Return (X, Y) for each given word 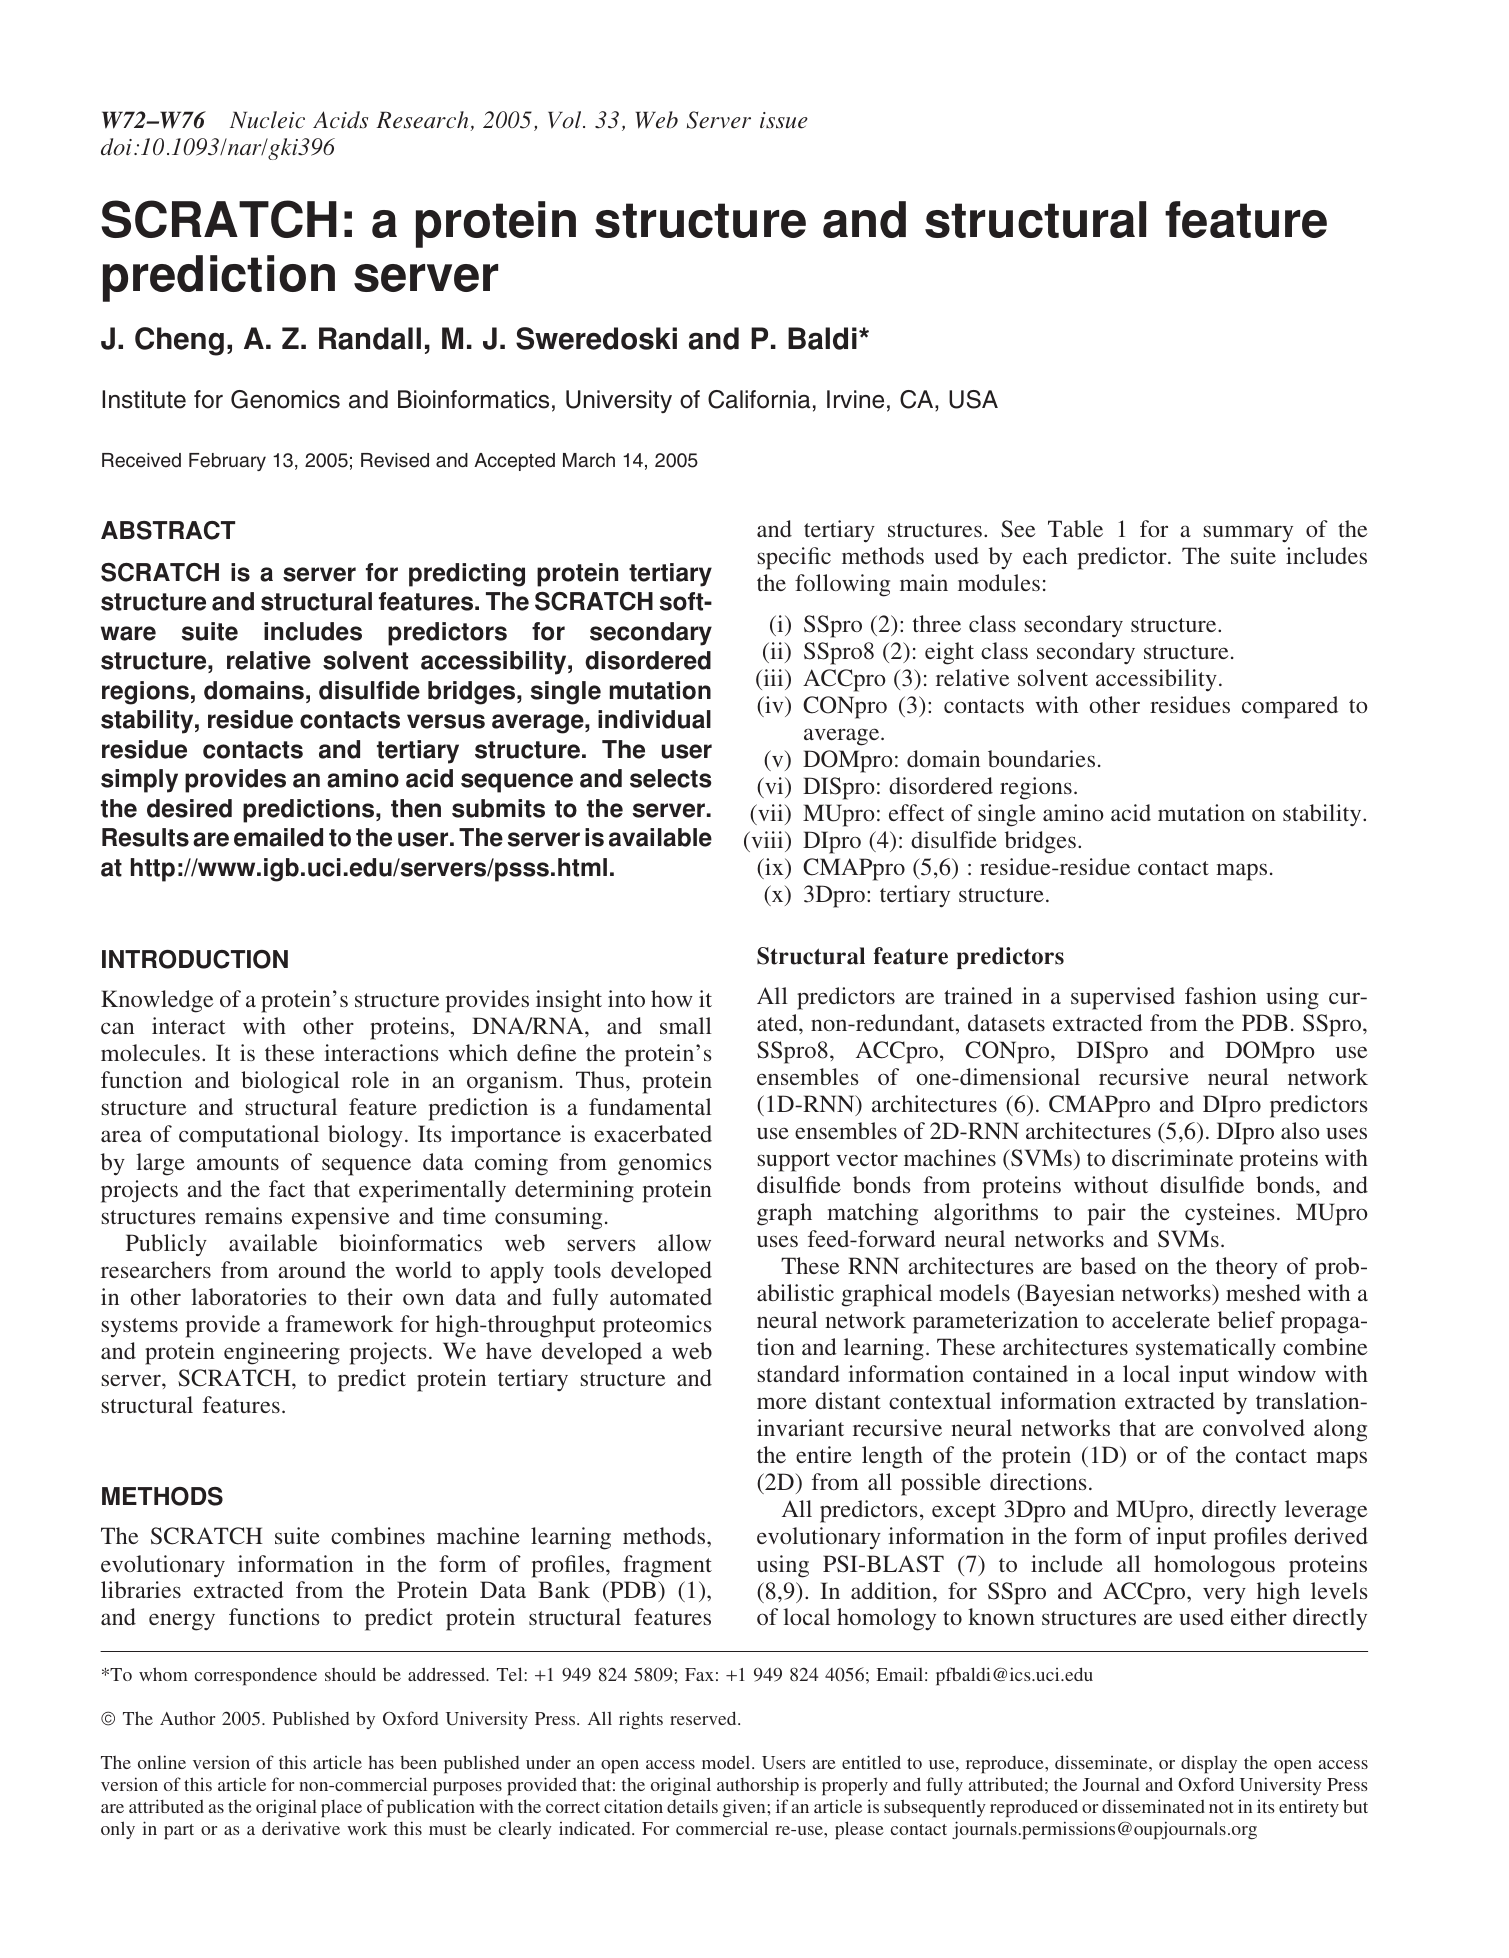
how (672, 998)
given (745, 1808)
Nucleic (267, 120)
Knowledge (157, 1001)
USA (973, 399)
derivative (301, 1828)
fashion (1221, 995)
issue (784, 120)
